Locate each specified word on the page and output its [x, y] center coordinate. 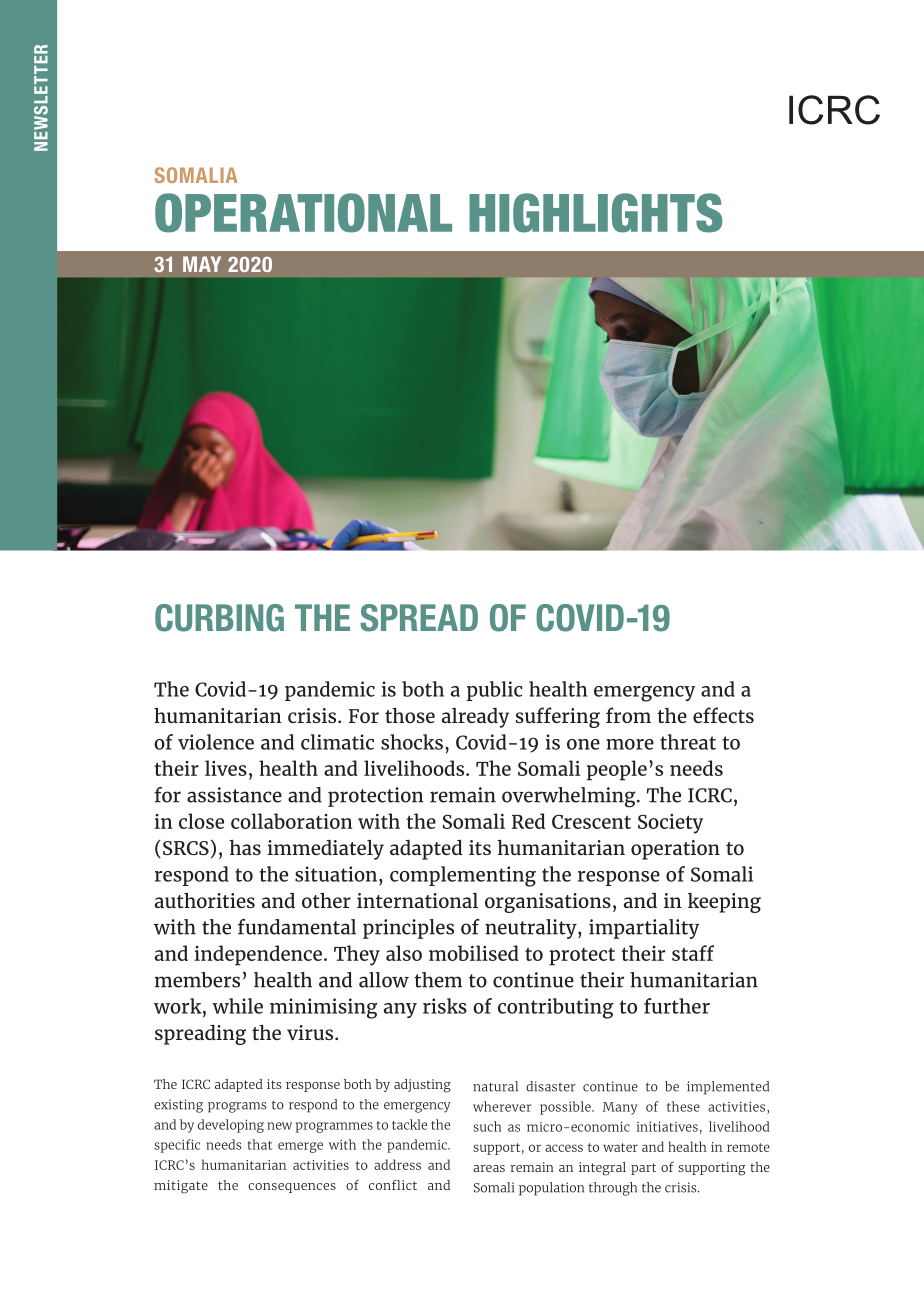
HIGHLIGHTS [596, 213]
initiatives [667, 1126]
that [260, 1144]
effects [723, 715]
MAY [202, 264]
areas [489, 1168]
